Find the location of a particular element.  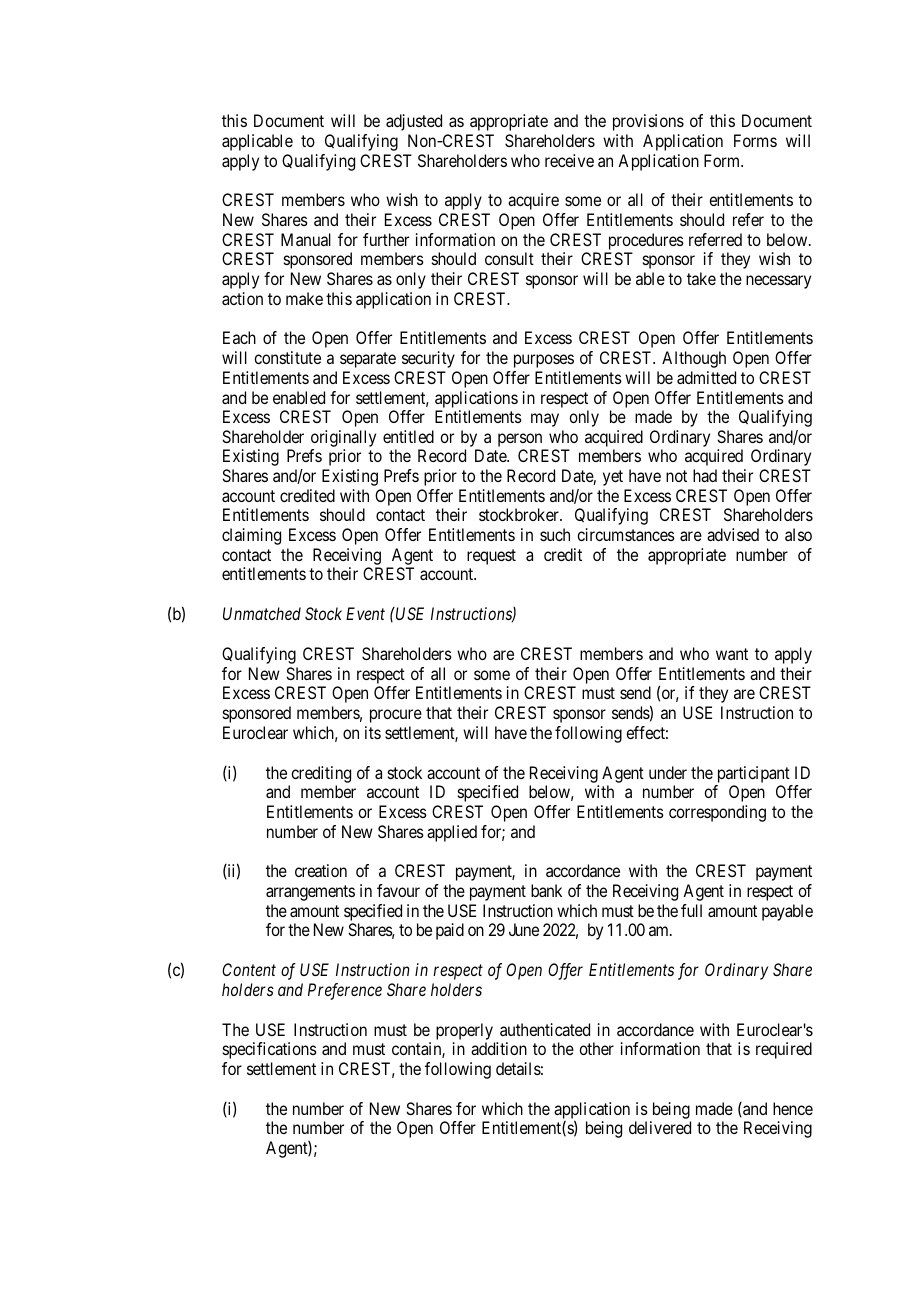

specifications is located at coordinates (270, 1050).
